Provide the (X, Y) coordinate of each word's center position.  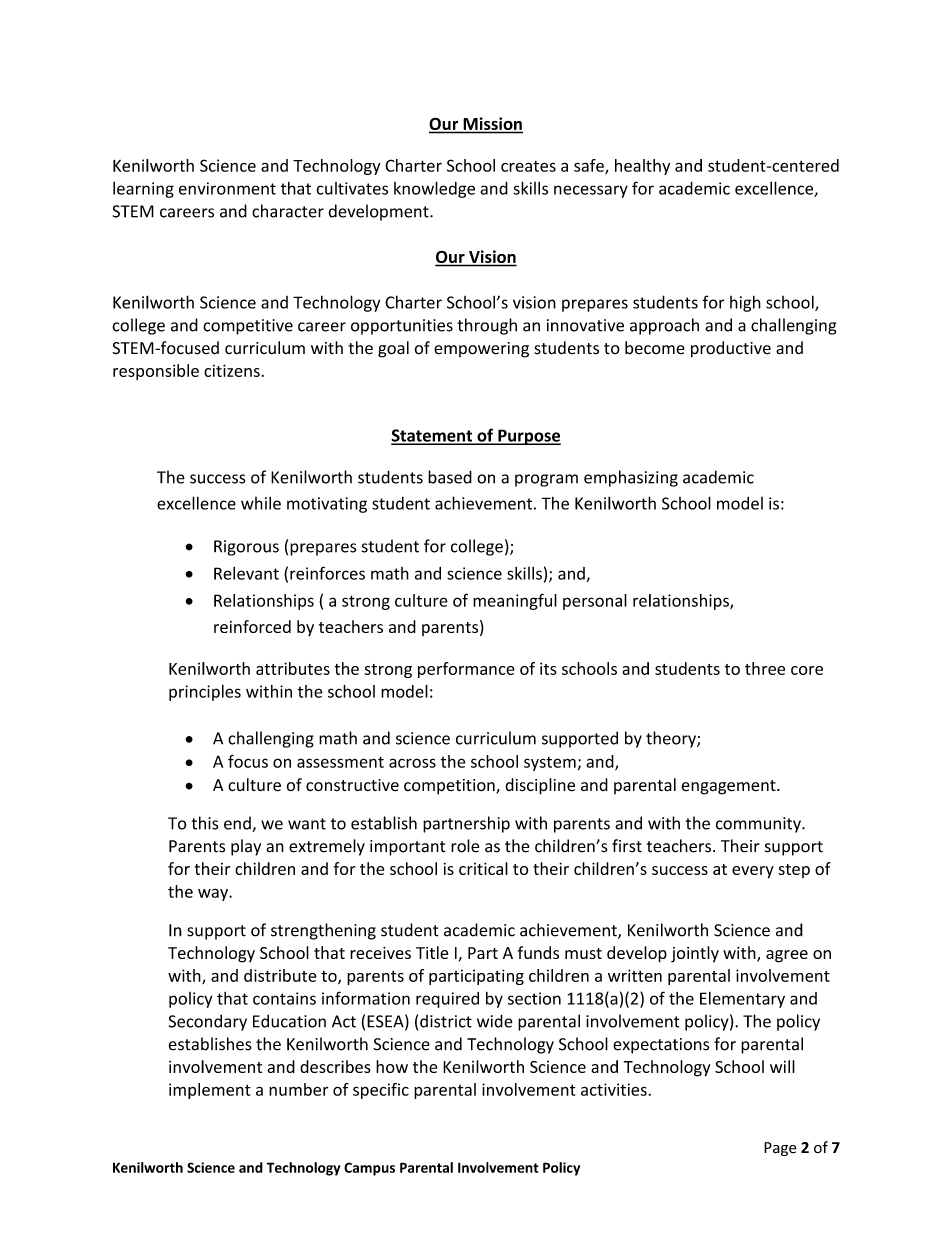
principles (205, 693)
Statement (433, 436)
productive (731, 349)
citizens (232, 370)
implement (210, 1091)
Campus (369, 1169)
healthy (642, 167)
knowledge (434, 189)
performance (466, 670)
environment (227, 188)
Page (780, 1149)
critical (483, 868)
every (753, 872)
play (246, 847)
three (765, 668)
